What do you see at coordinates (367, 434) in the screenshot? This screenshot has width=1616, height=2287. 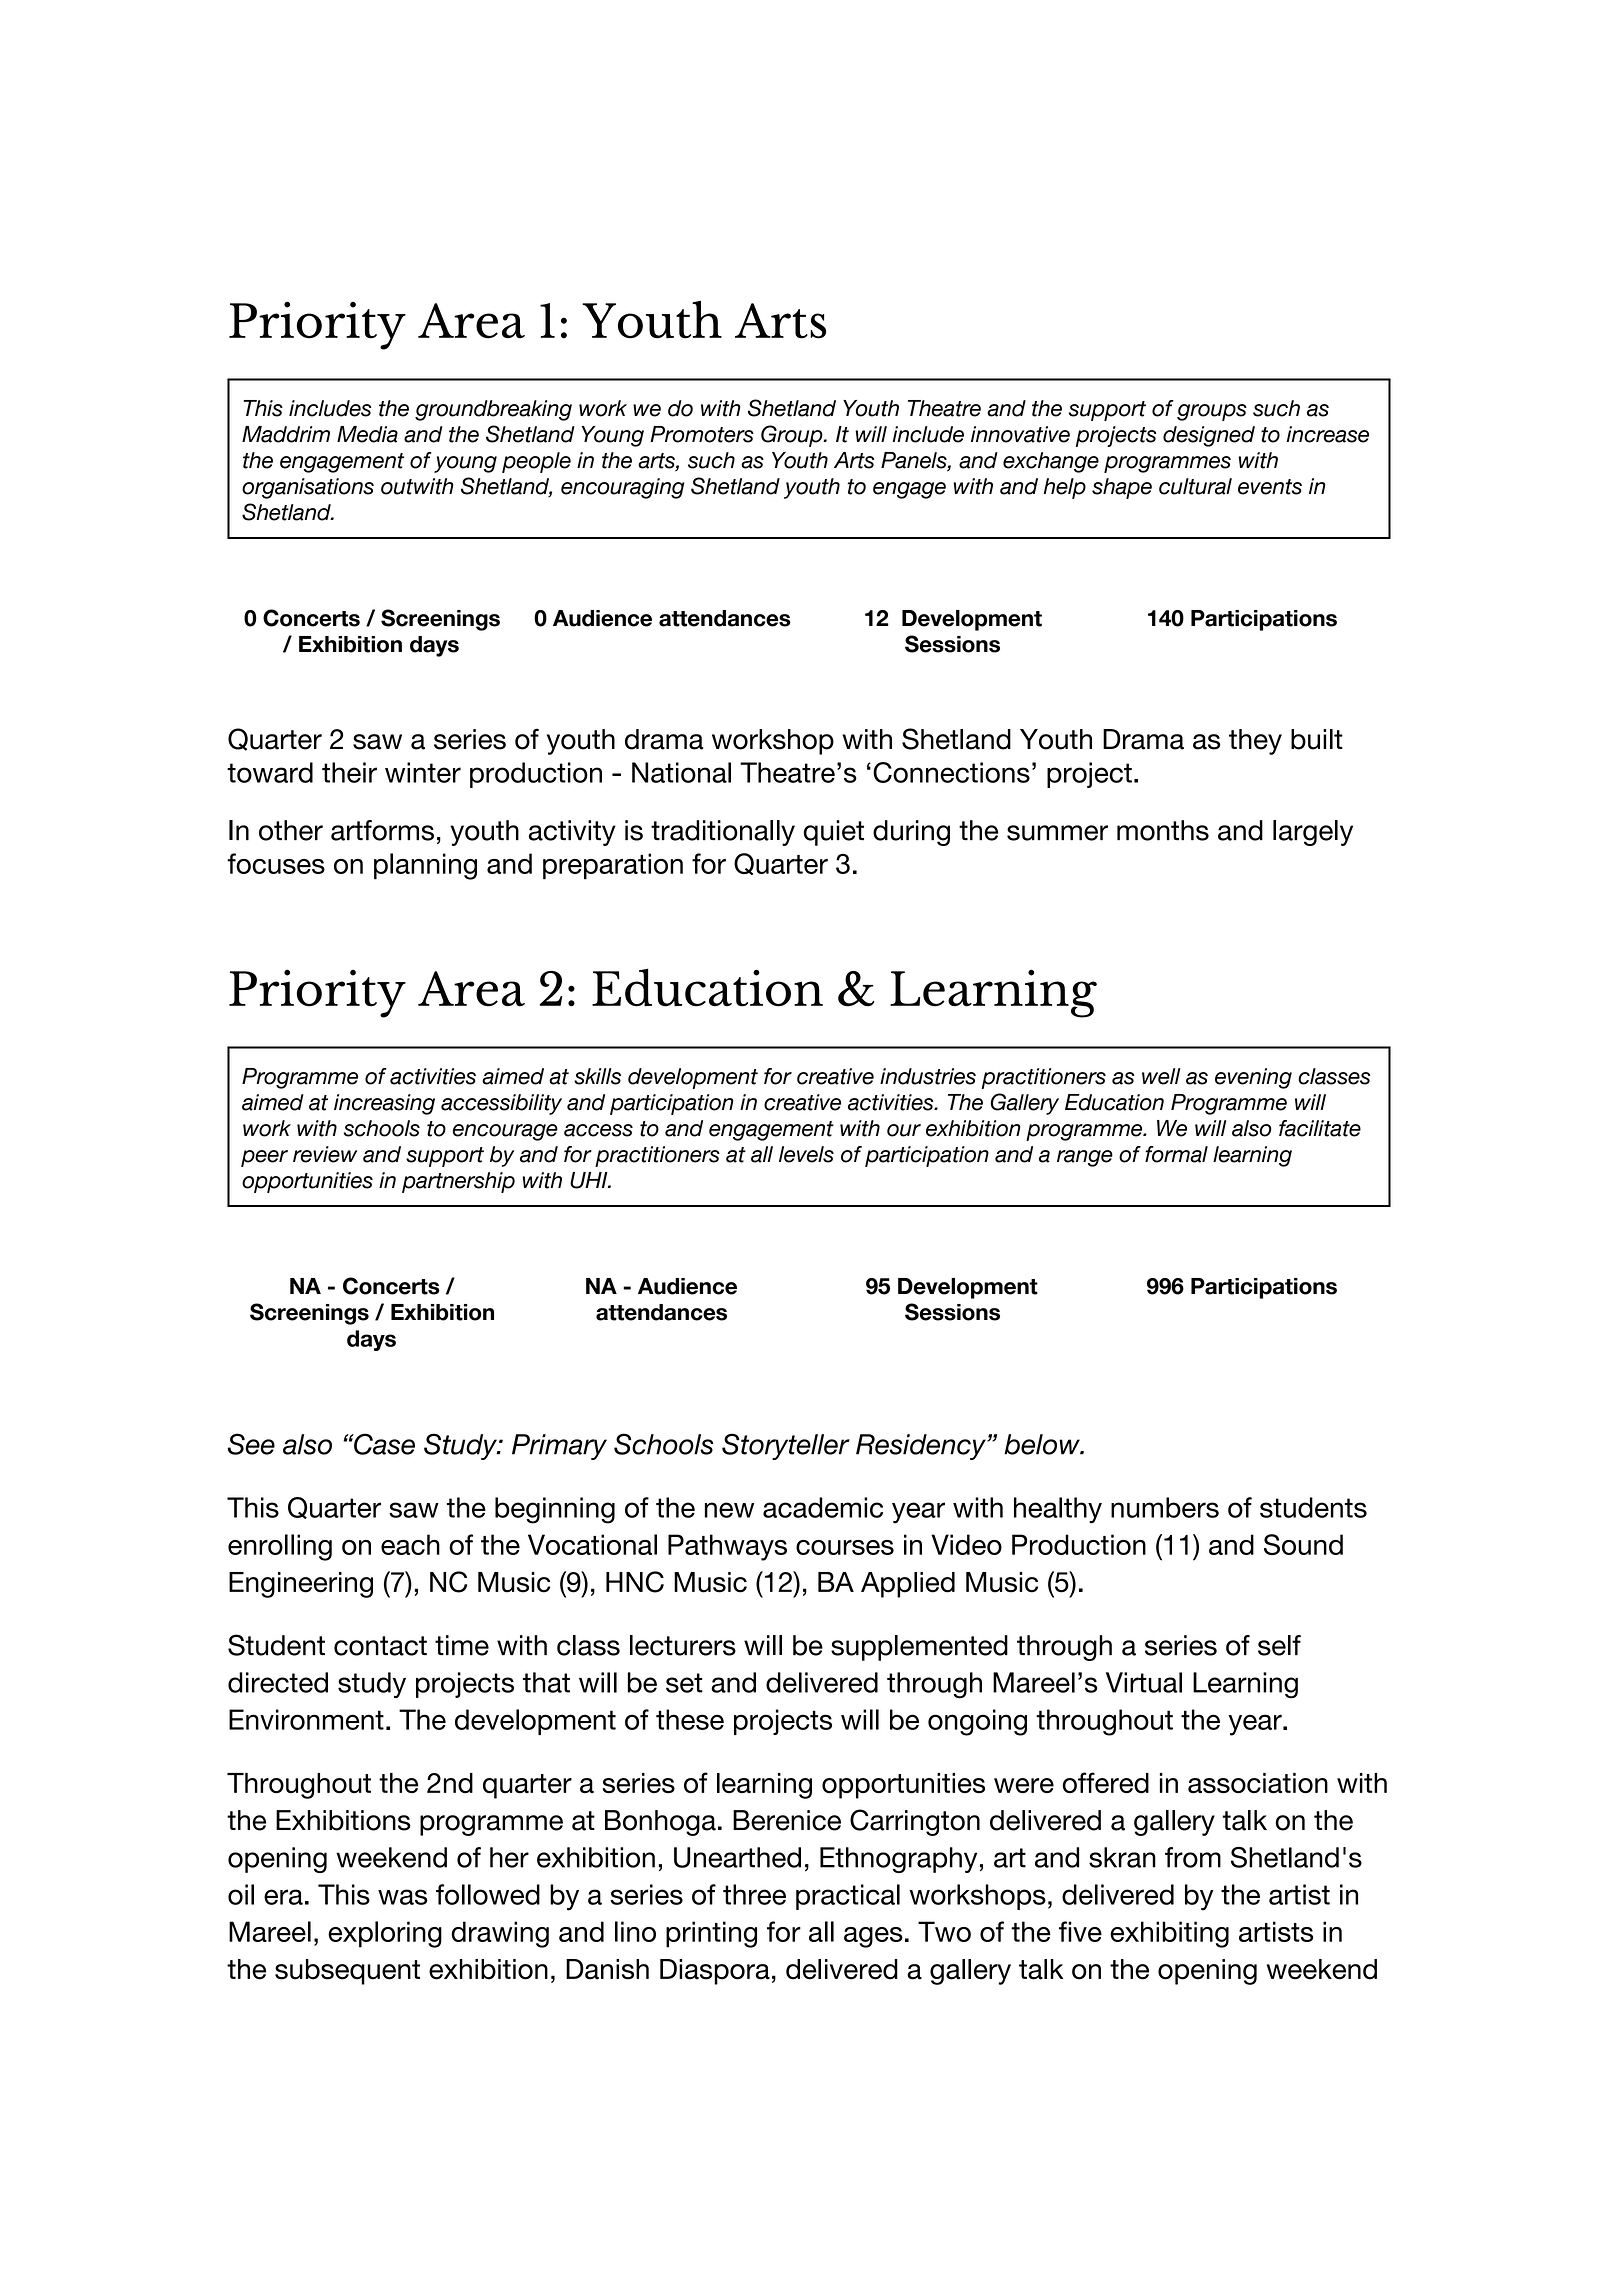 I see `Media` at bounding box center [367, 434].
